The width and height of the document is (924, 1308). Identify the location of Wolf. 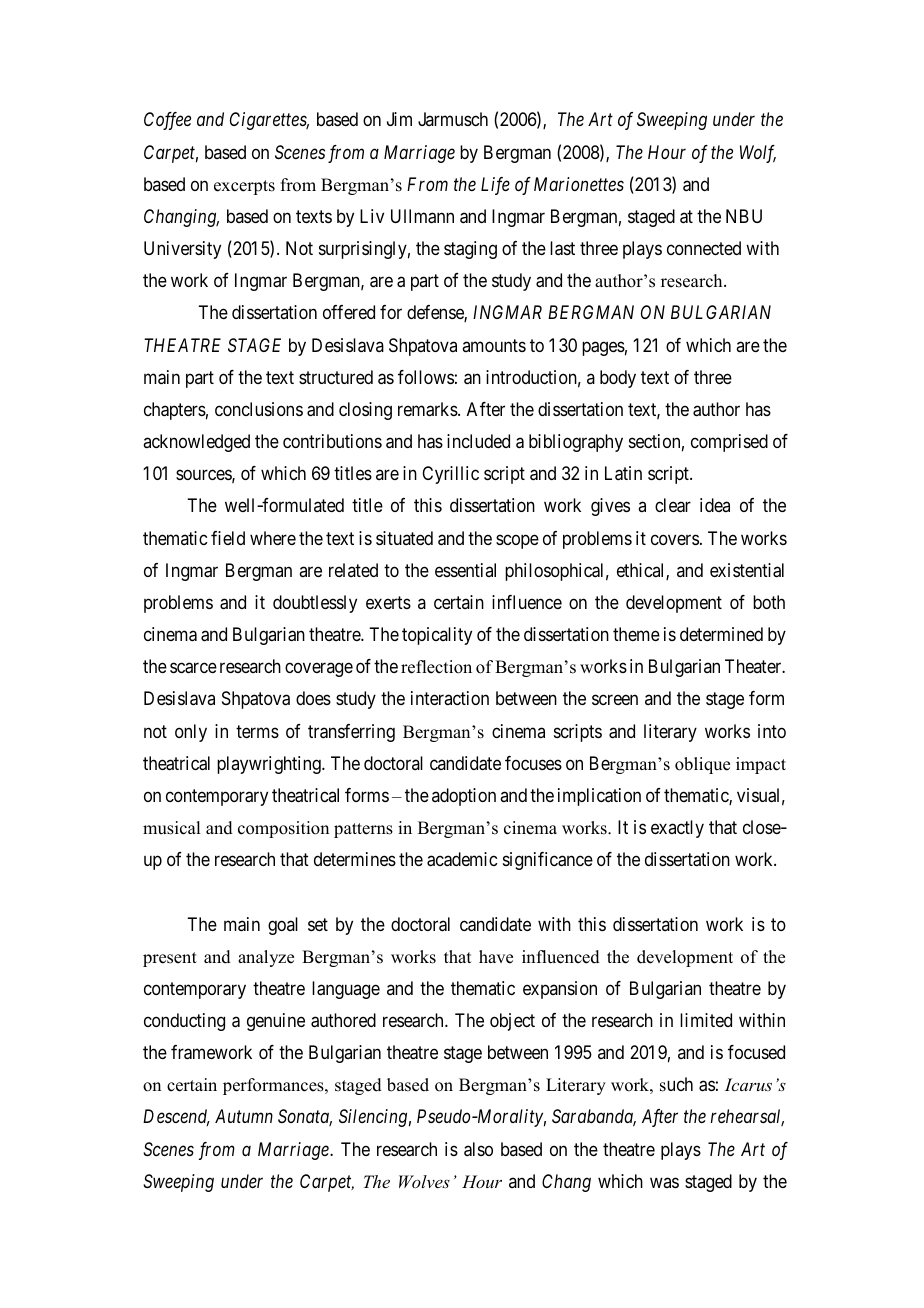
(758, 154).
